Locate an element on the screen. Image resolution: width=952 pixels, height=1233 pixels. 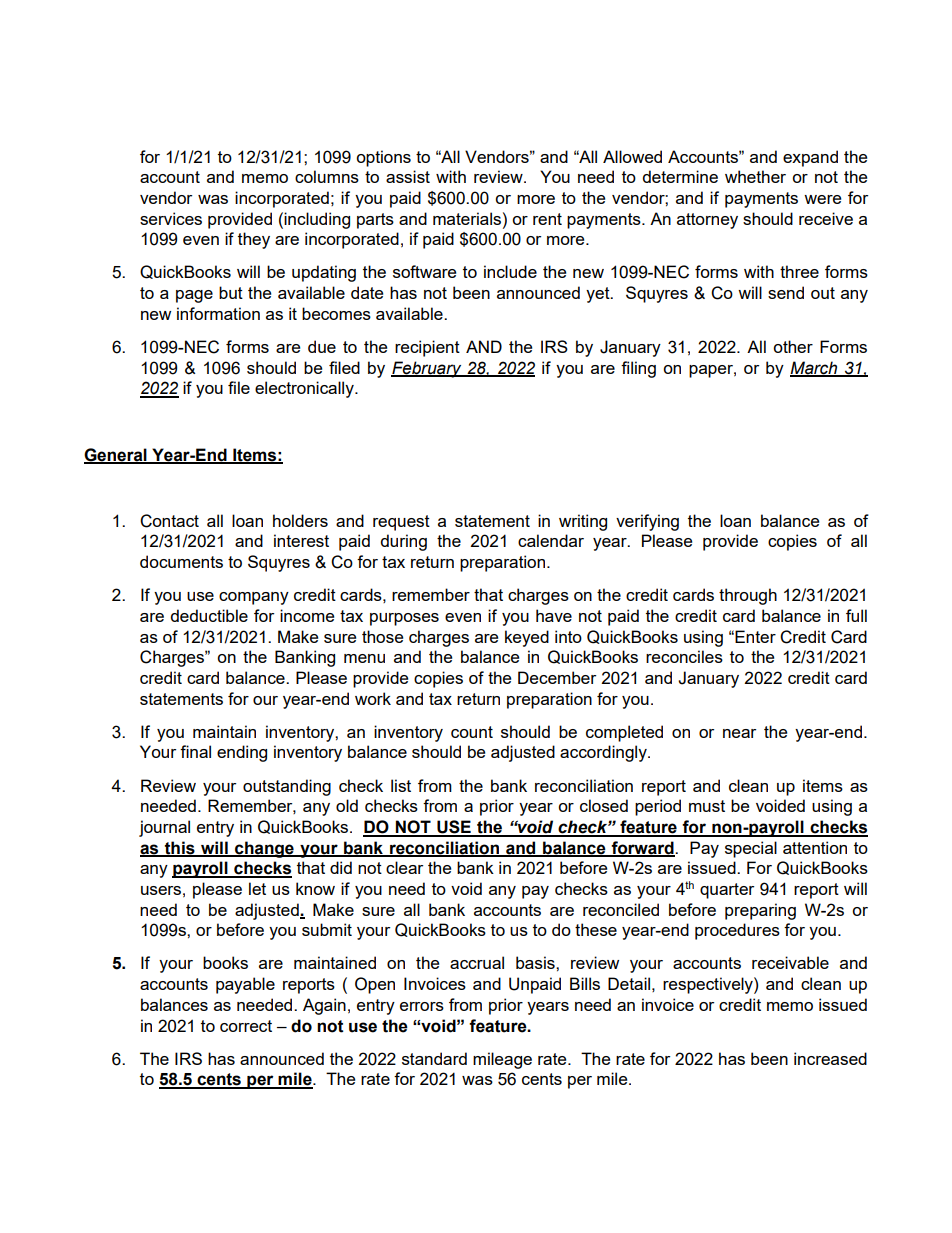
standard is located at coordinates (434, 1058).
